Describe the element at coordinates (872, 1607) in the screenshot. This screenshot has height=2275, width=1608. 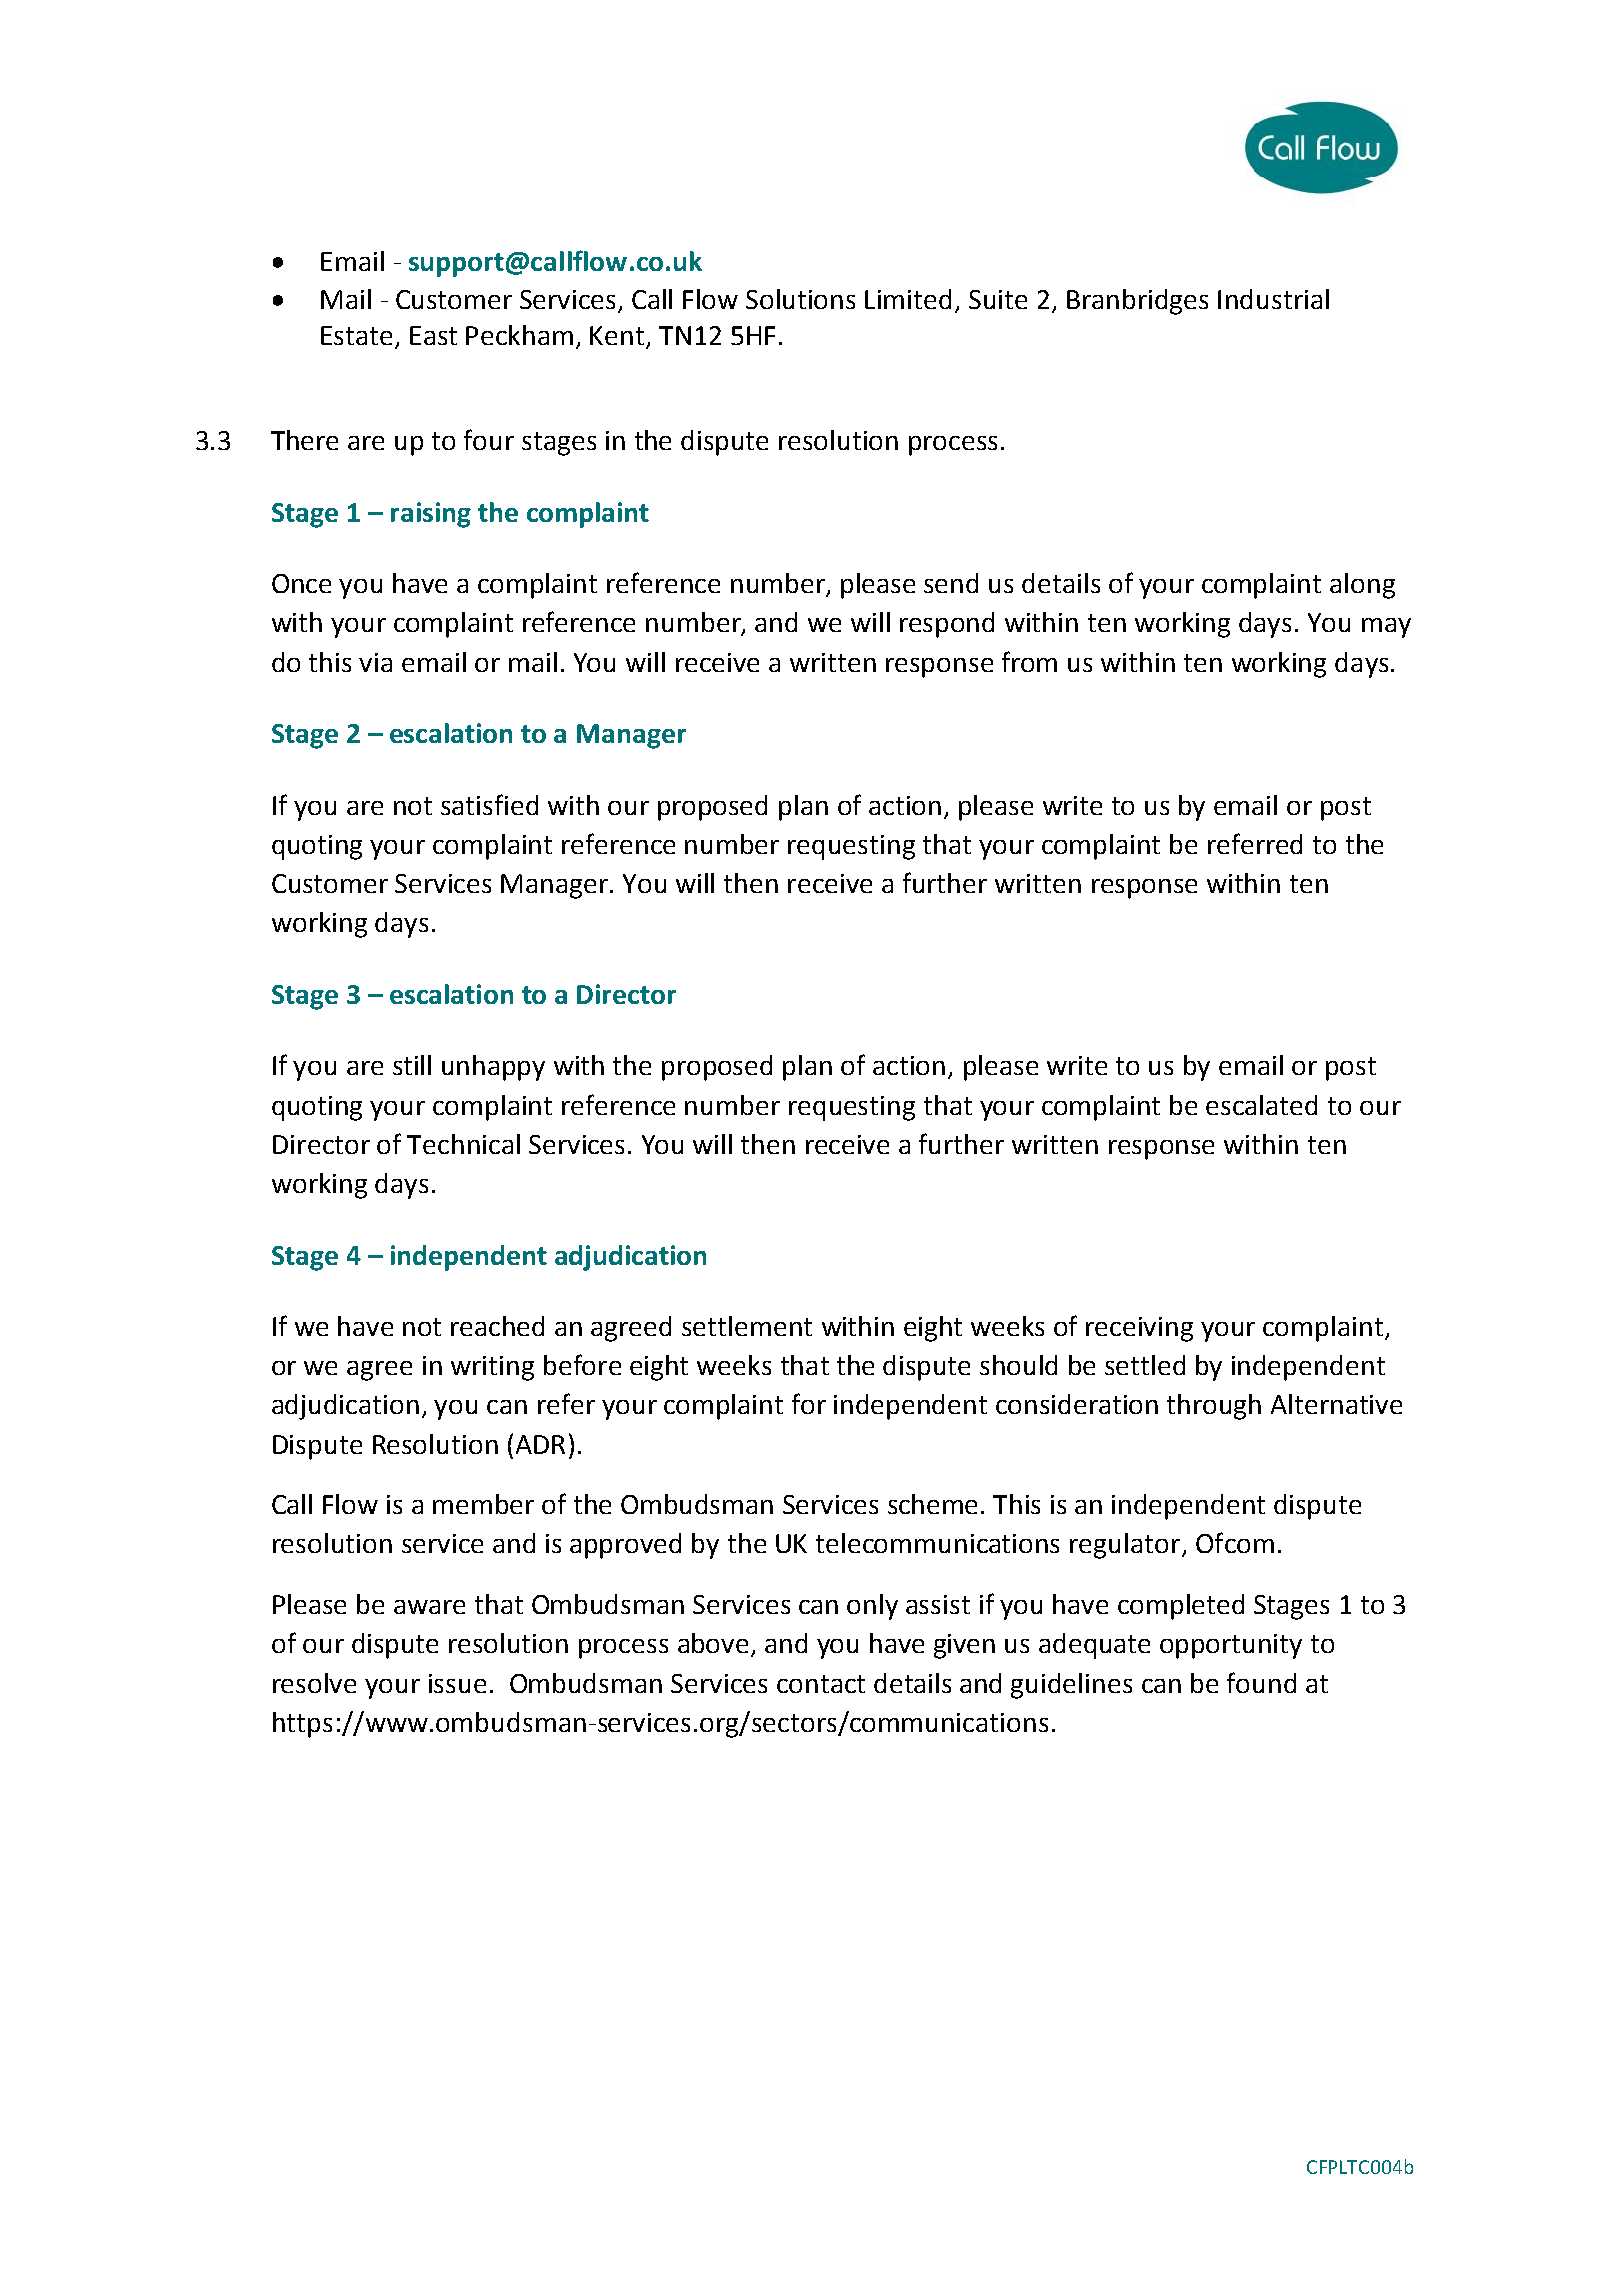
I see `only` at that location.
